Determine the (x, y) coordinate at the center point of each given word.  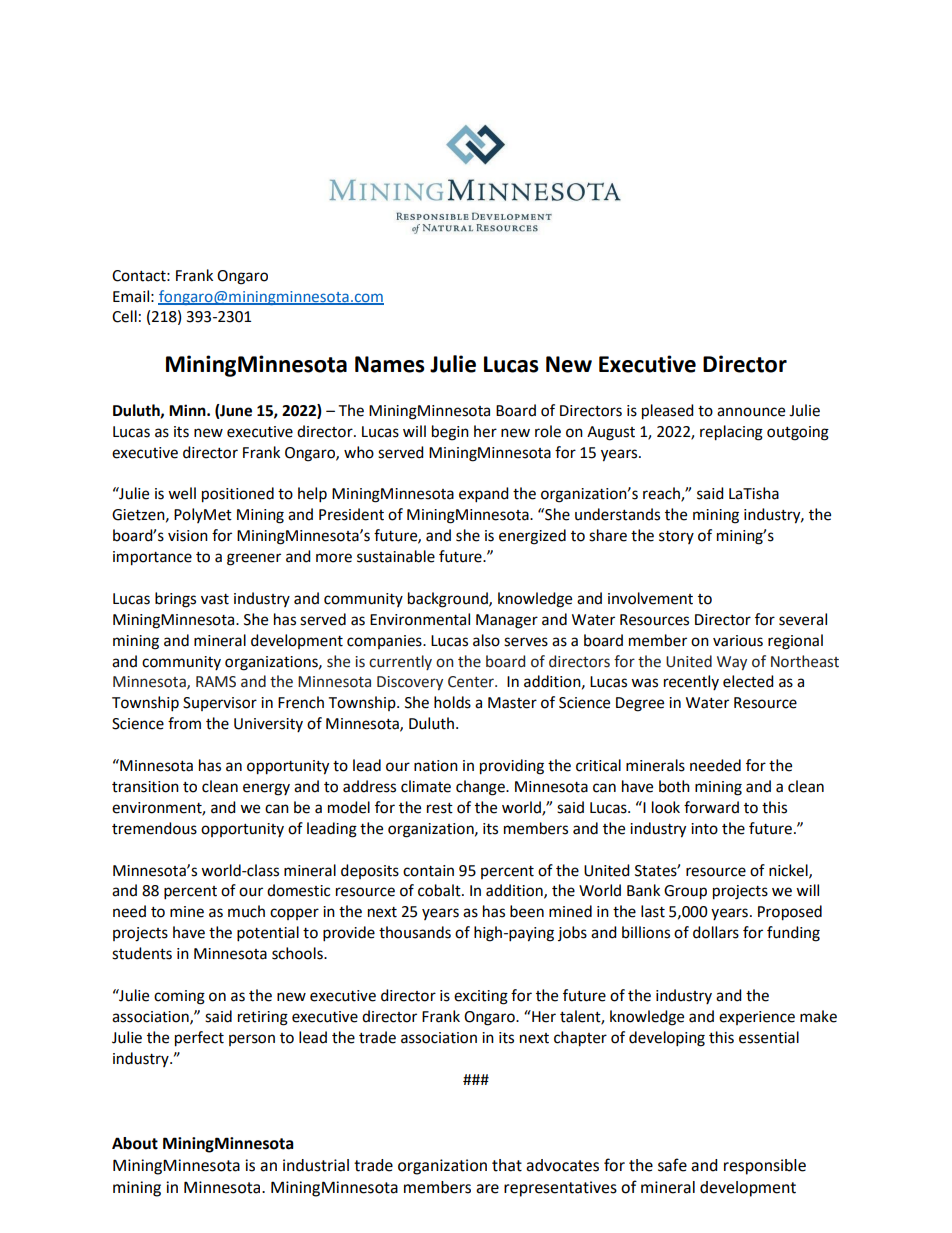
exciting (481, 997)
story (676, 537)
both (674, 786)
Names (390, 364)
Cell (124, 316)
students (142, 953)
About (135, 1143)
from (184, 723)
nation (436, 766)
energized (532, 537)
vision (188, 536)
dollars (716, 932)
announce (751, 412)
